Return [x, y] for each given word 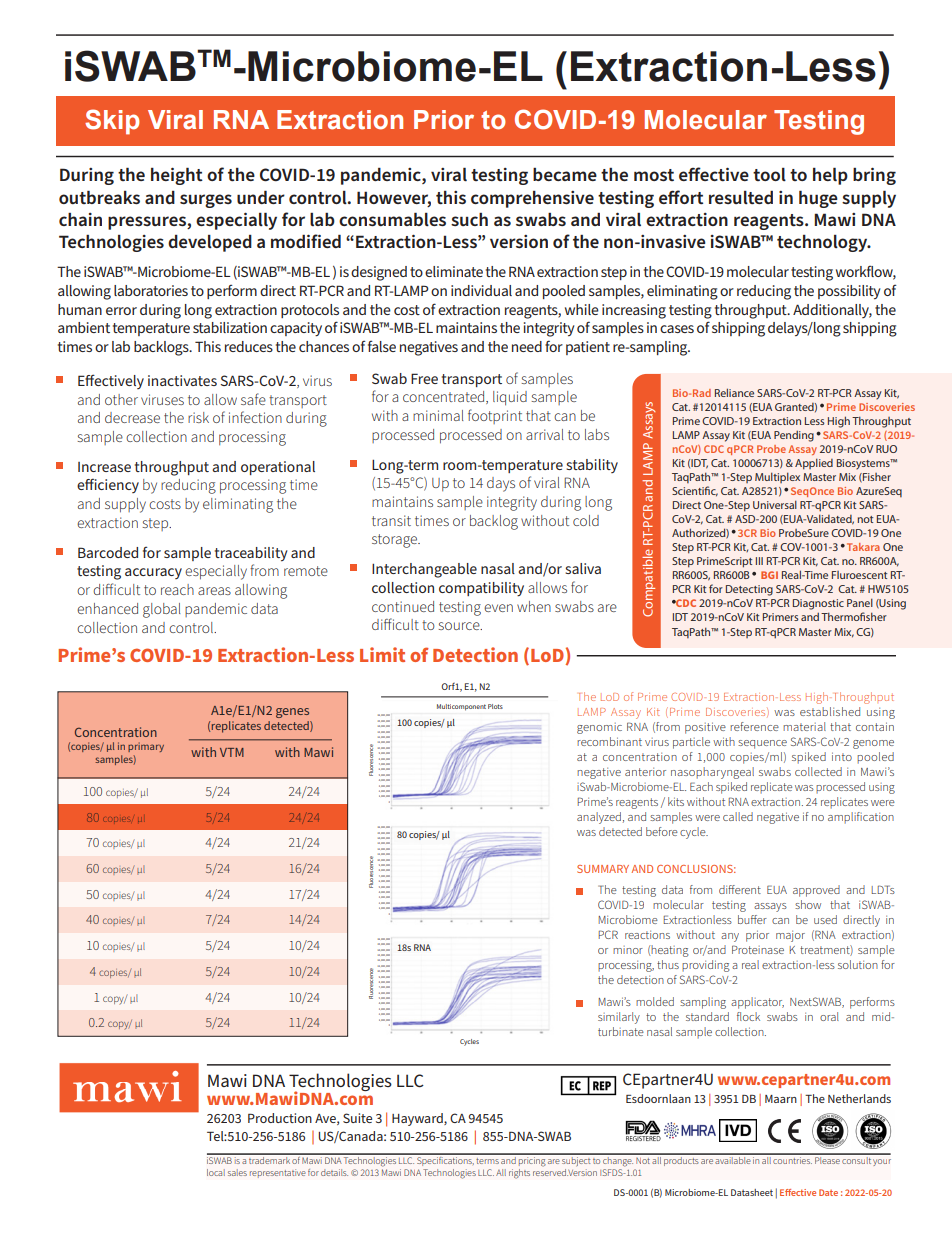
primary [146, 747]
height [177, 176]
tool [769, 174]
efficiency [108, 486]
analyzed [599, 818]
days [501, 484]
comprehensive [532, 199]
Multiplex [777, 477]
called [738, 816]
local [216, 1172]
